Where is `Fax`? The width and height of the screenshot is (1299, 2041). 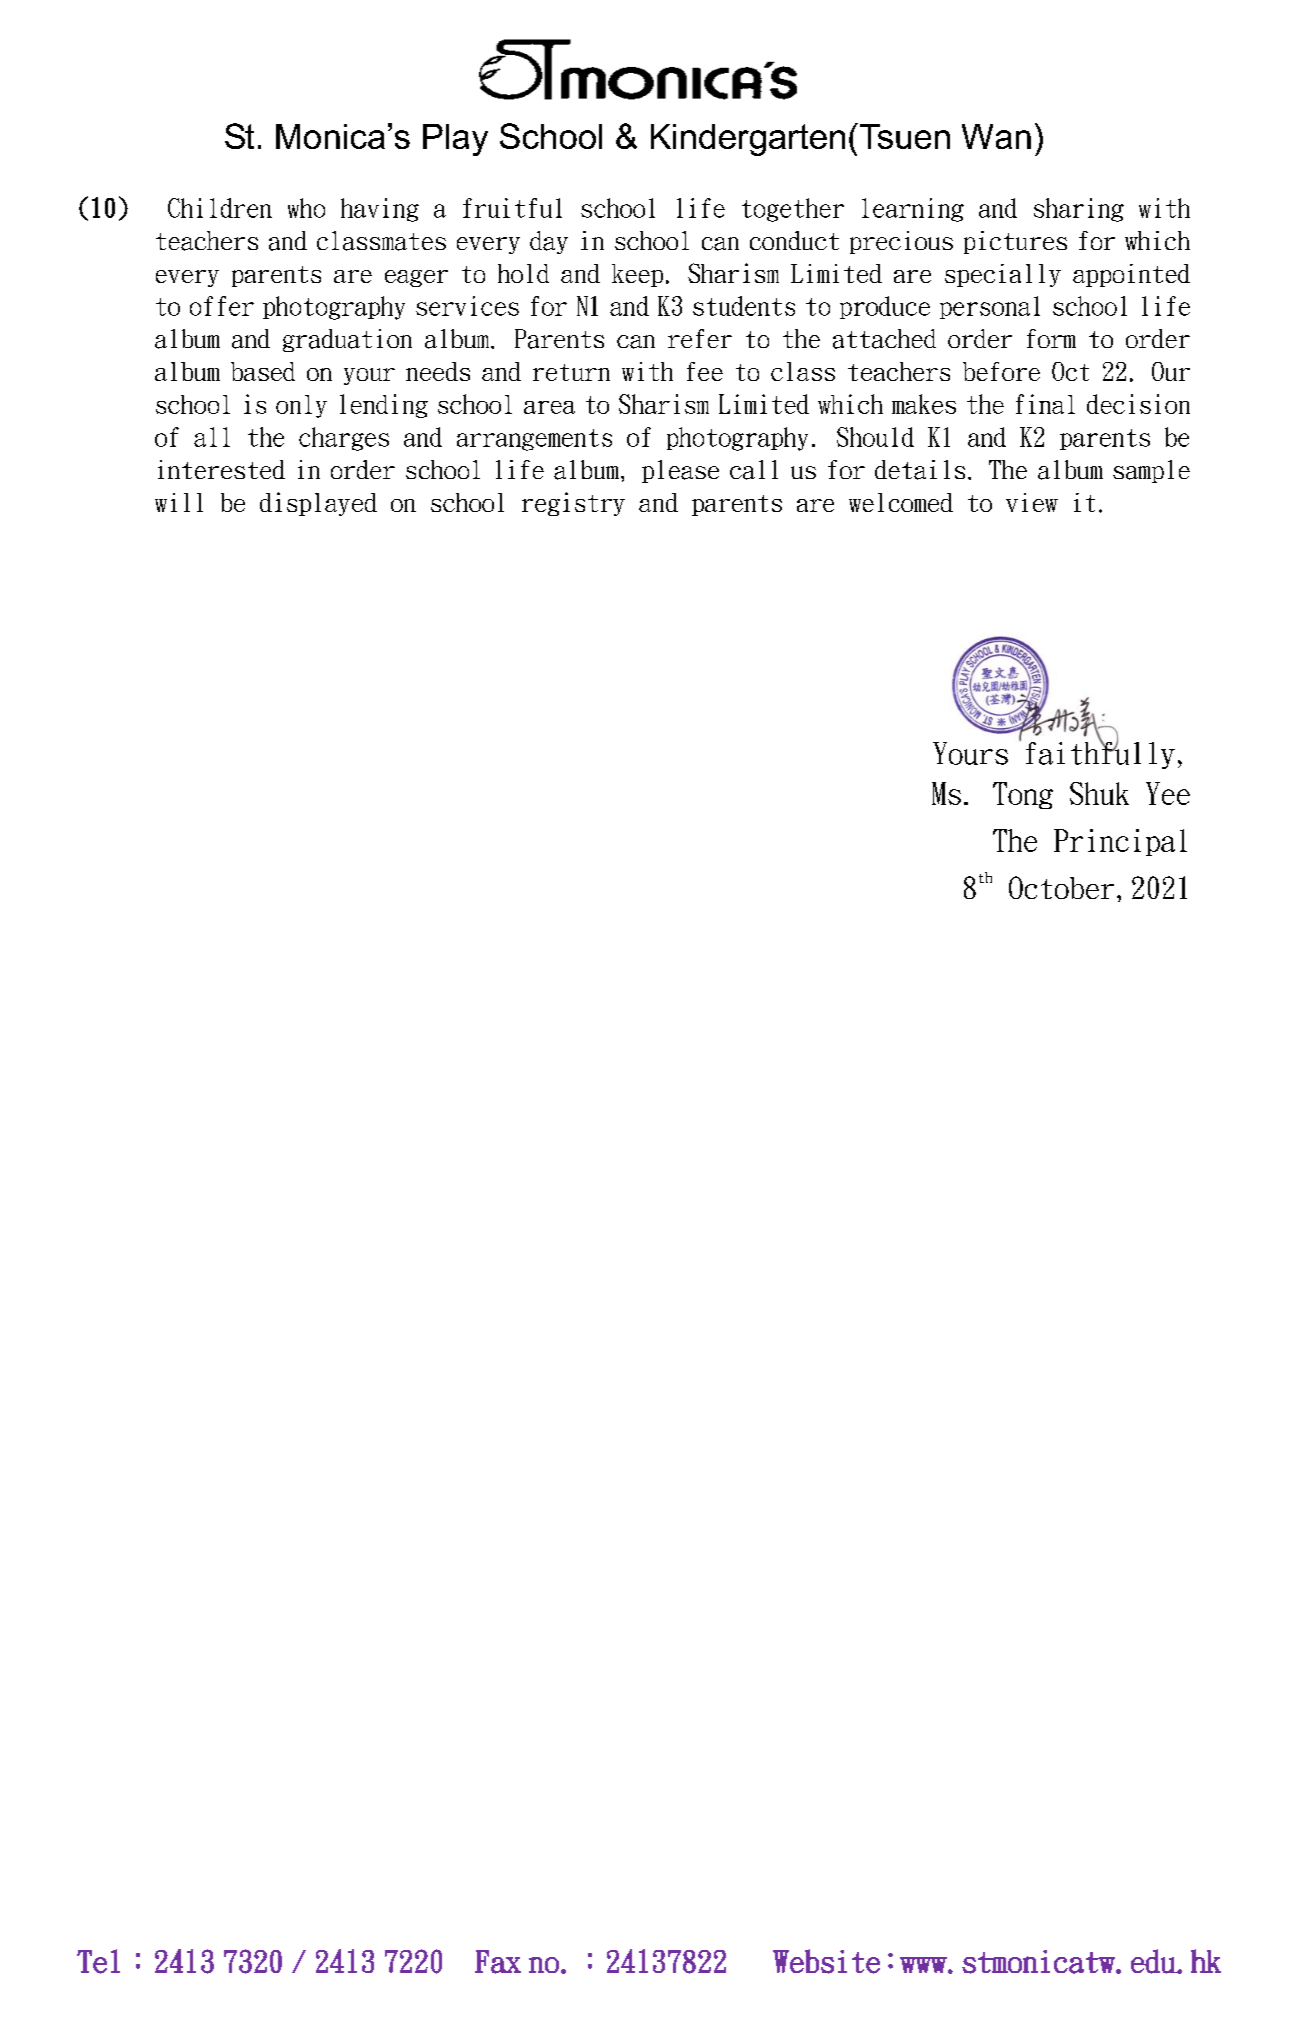
Fax is located at coordinates (498, 1962).
